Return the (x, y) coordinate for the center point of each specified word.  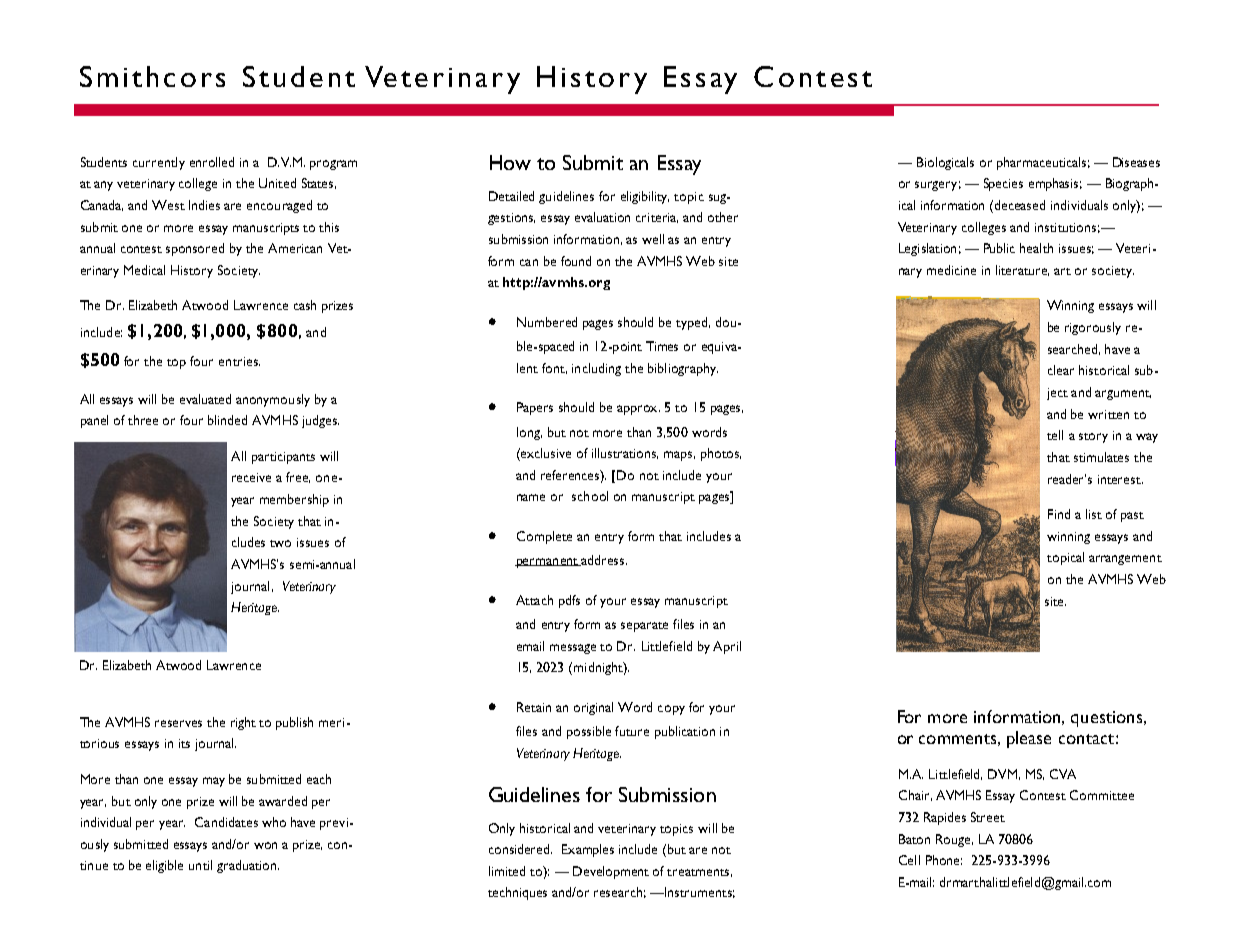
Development (611, 872)
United (277, 183)
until (200, 865)
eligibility (645, 197)
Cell (909, 860)
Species (1003, 184)
